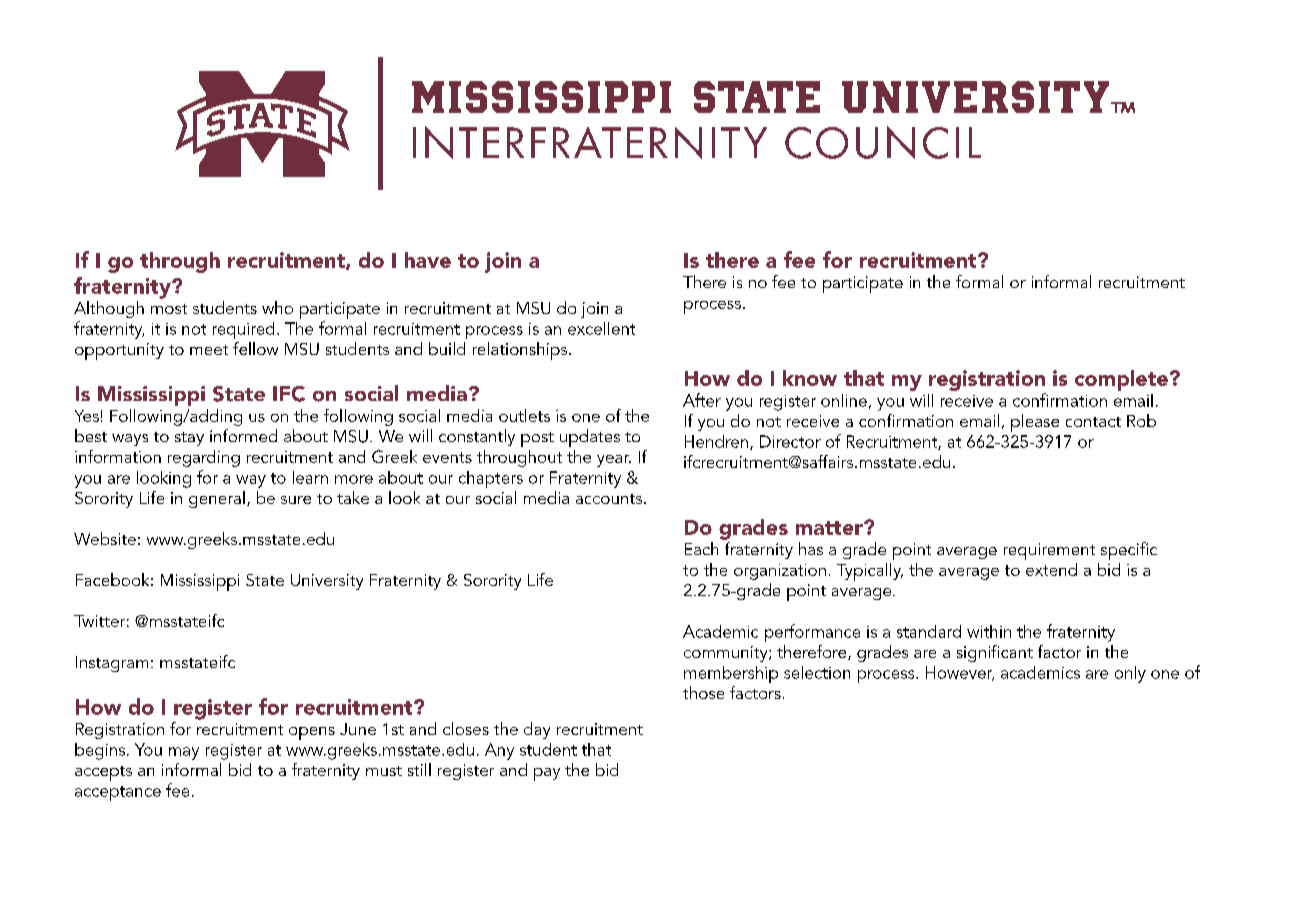 The height and width of the image is (924, 1310). What do you see at coordinates (1121, 380) in the image?
I see `complete` at bounding box center [1121, 380].
